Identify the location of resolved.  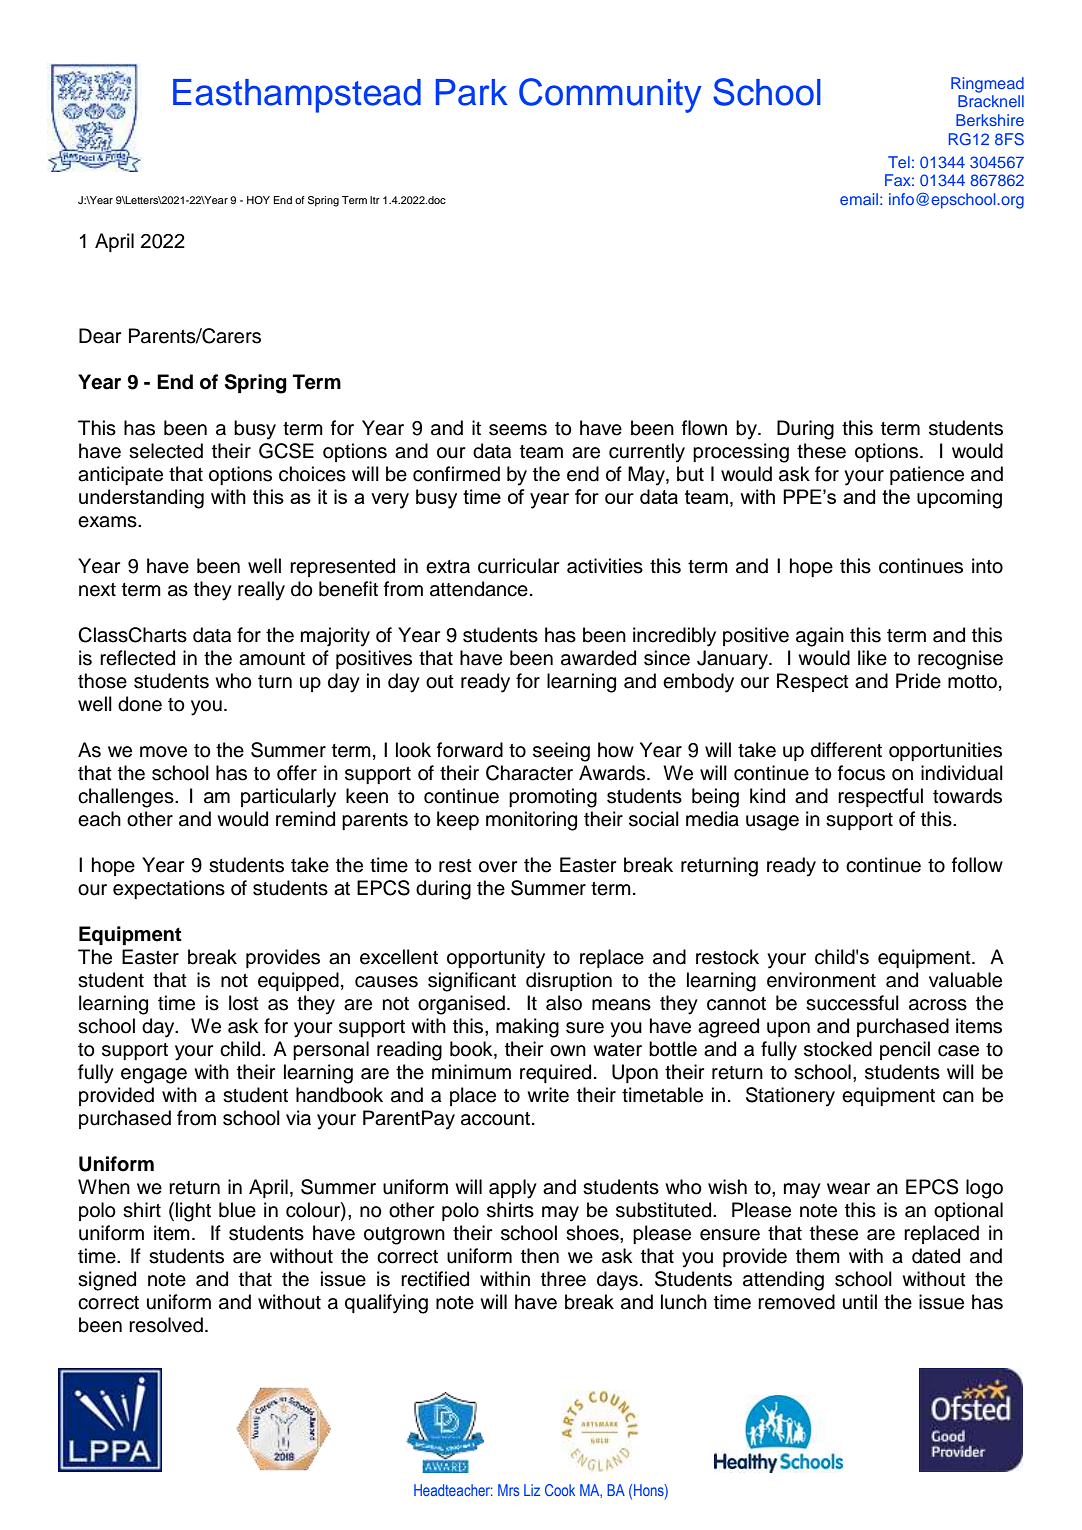
(166, 1325).
